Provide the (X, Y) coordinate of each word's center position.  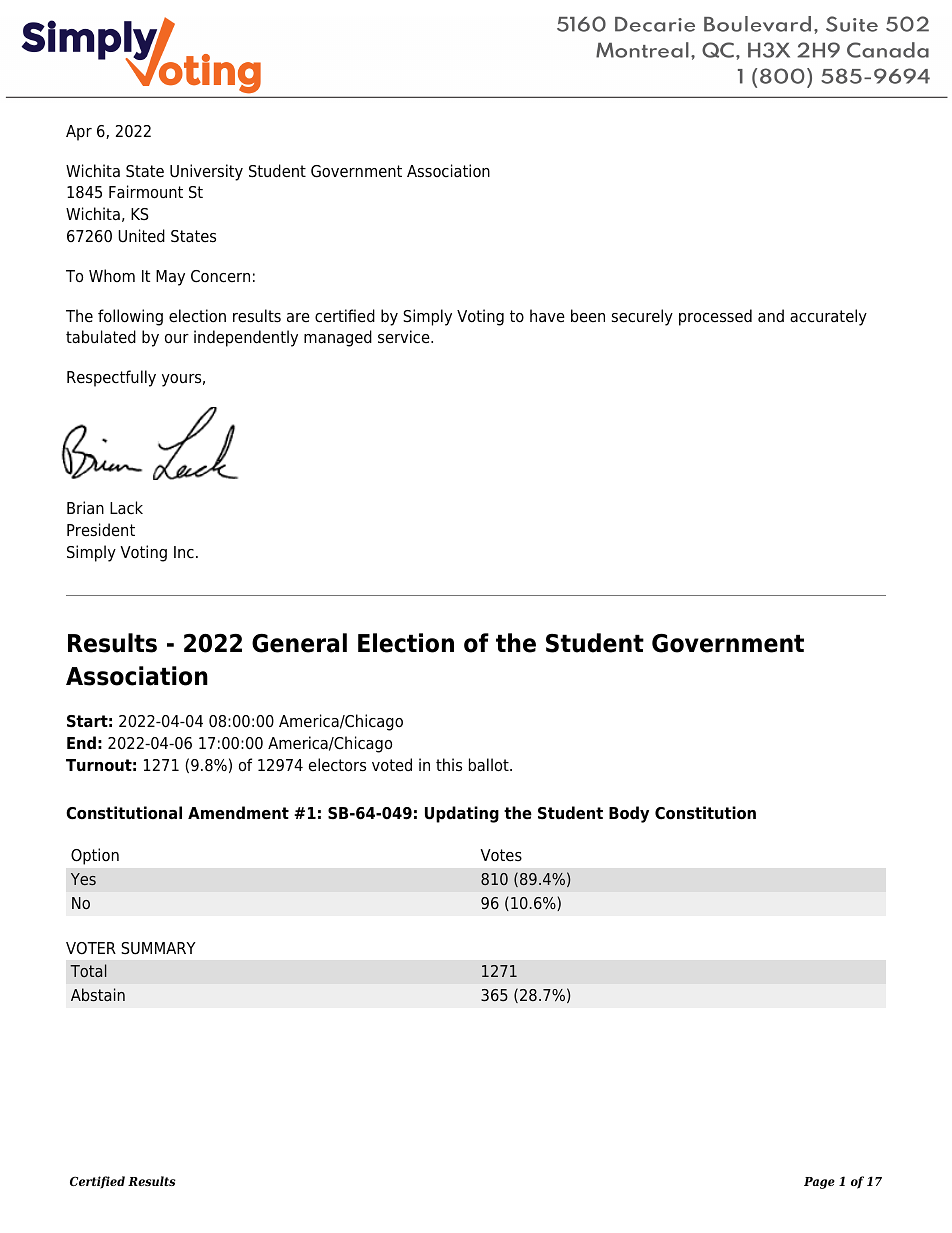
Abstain (98, 995)
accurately (828, 317)
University (206, 172)
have (547, 316)
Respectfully (111, 378)
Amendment (238, 813)
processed (715, 317)
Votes (501, 855)
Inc (184, 552)
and (771, 315)
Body (629, 814)
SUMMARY (158, 948)
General (299, 643)
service (405, 337)
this (449, 765)
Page (819, 1183)
